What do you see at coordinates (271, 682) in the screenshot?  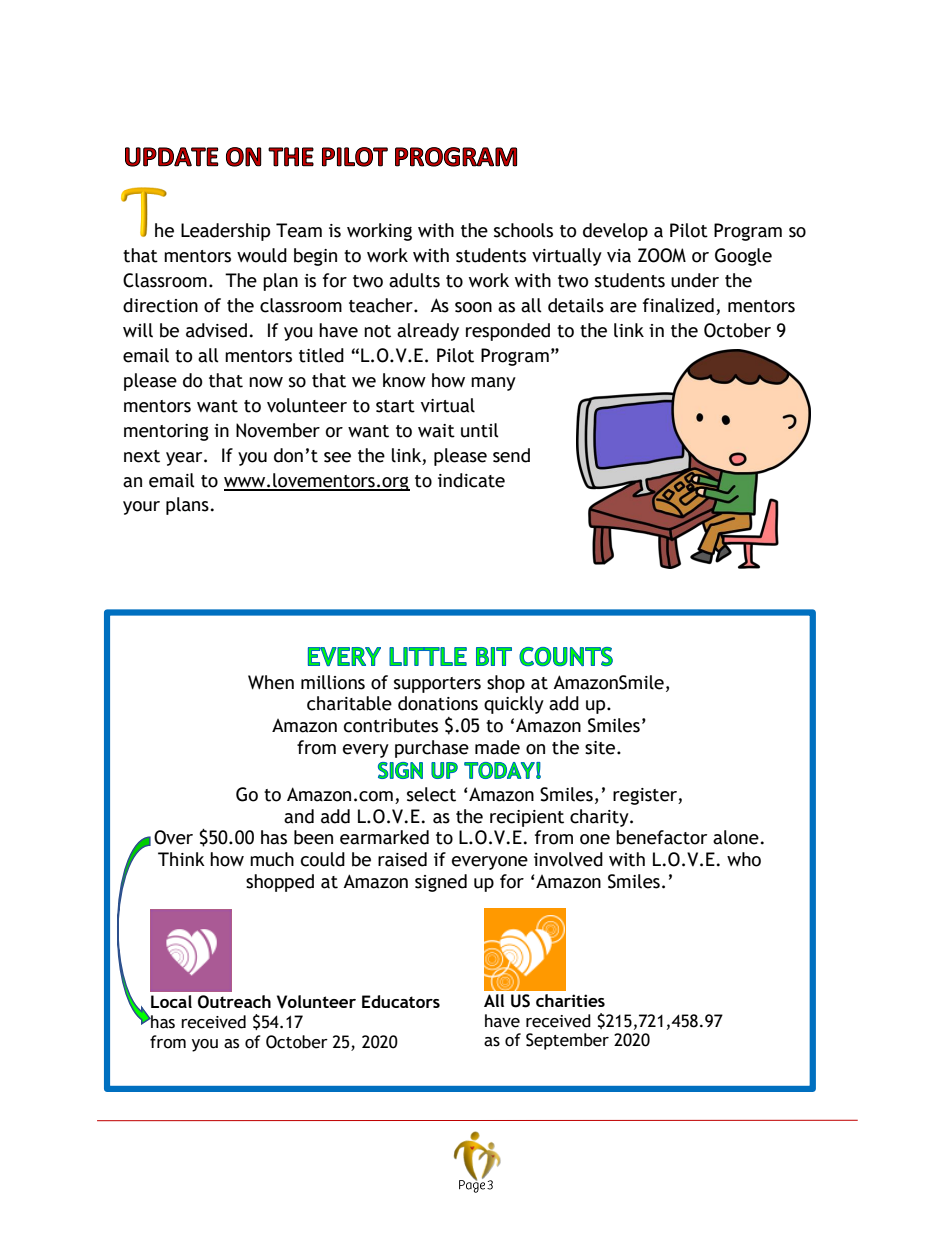 I see `When` at bounding box center [271, 682].
